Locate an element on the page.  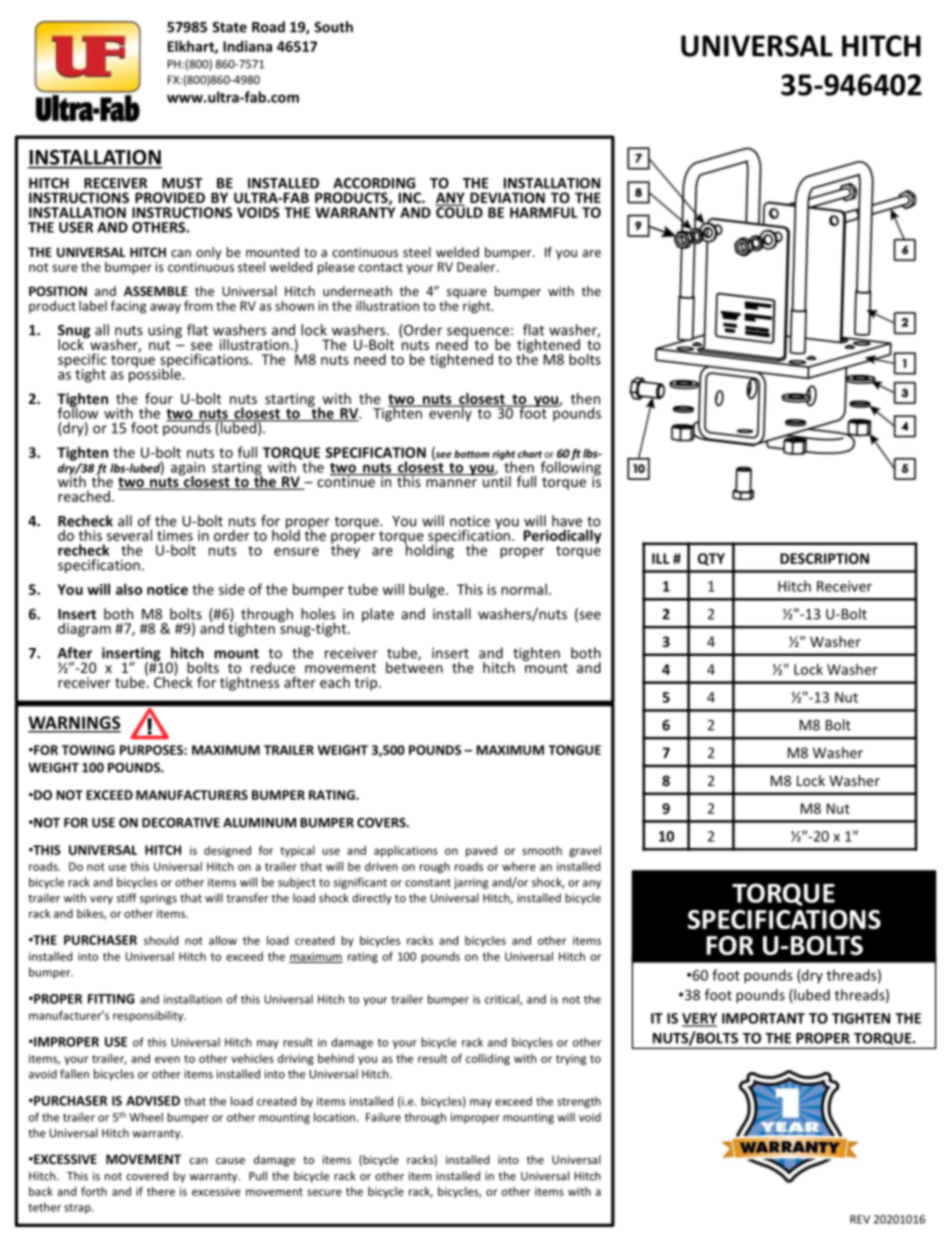
HARMFUL is located at coordinates (544, 212).
